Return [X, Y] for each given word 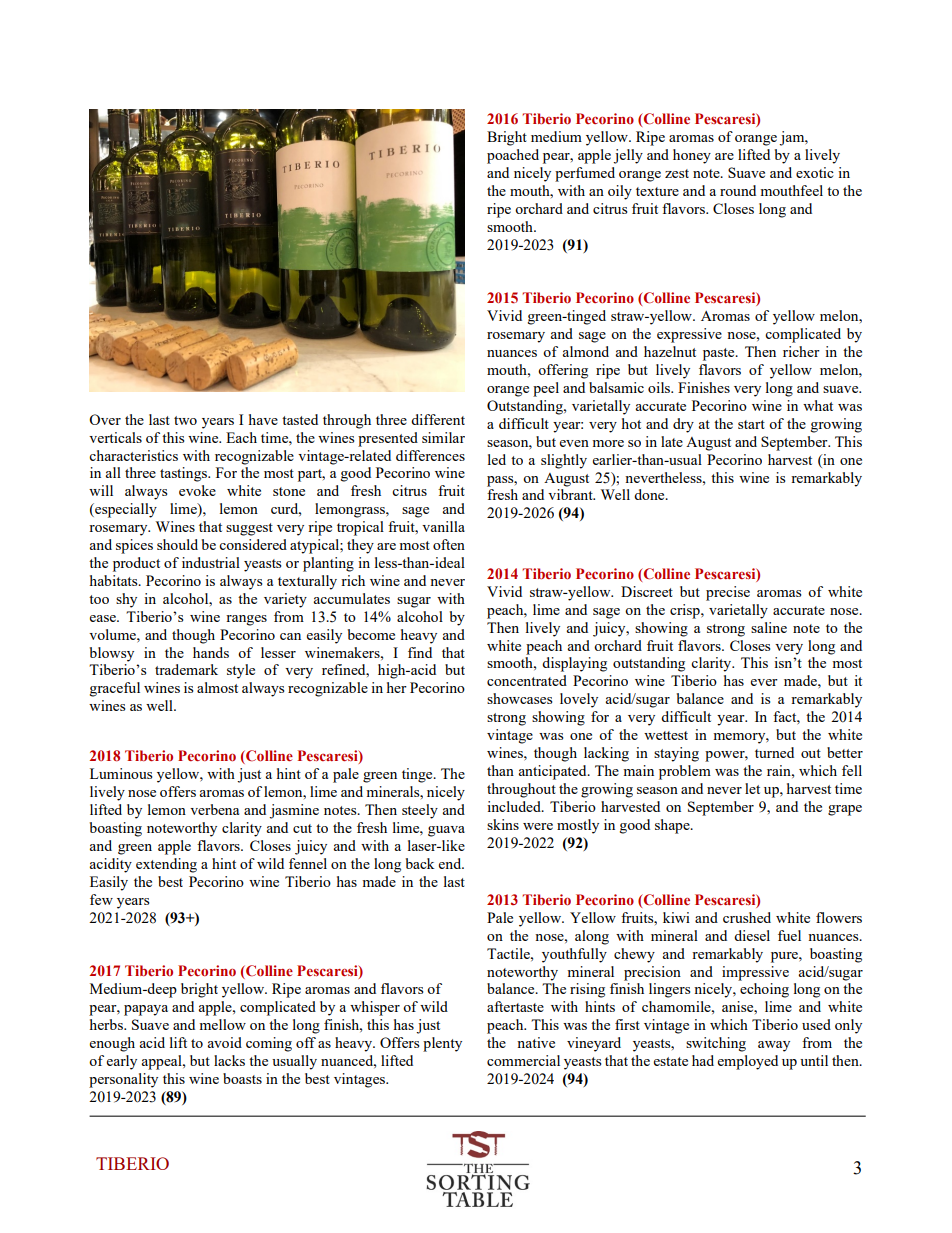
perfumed [585, 174]
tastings [185, 474]
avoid [224, 1042]
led [497, 459]
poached [513, 156]
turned [774, 752]
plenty [442, 1044]
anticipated [553, 772]
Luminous [121, 773]
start [751, 424]
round [738, 190]
